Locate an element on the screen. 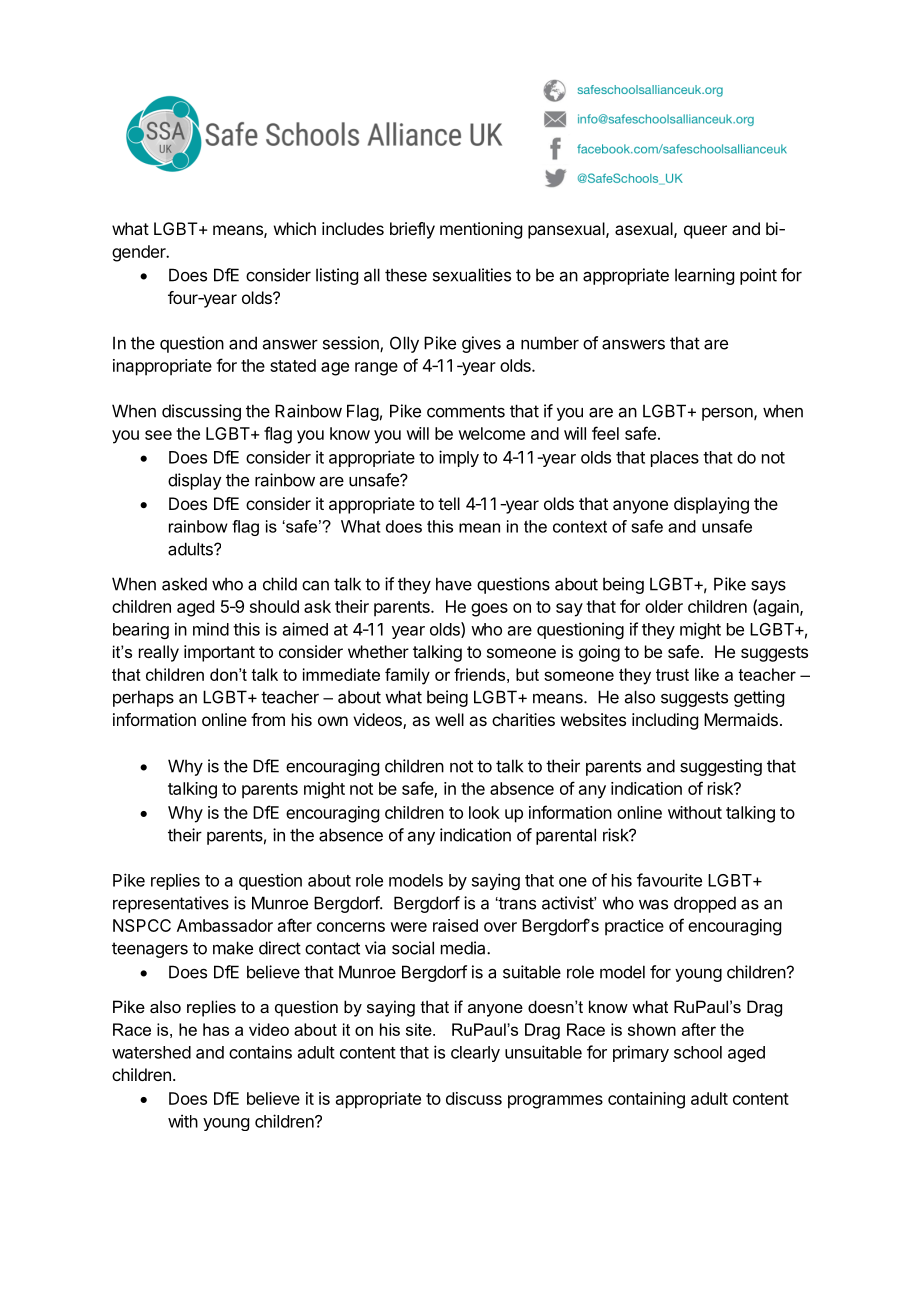  learning is located at coordinates (704, 276).
